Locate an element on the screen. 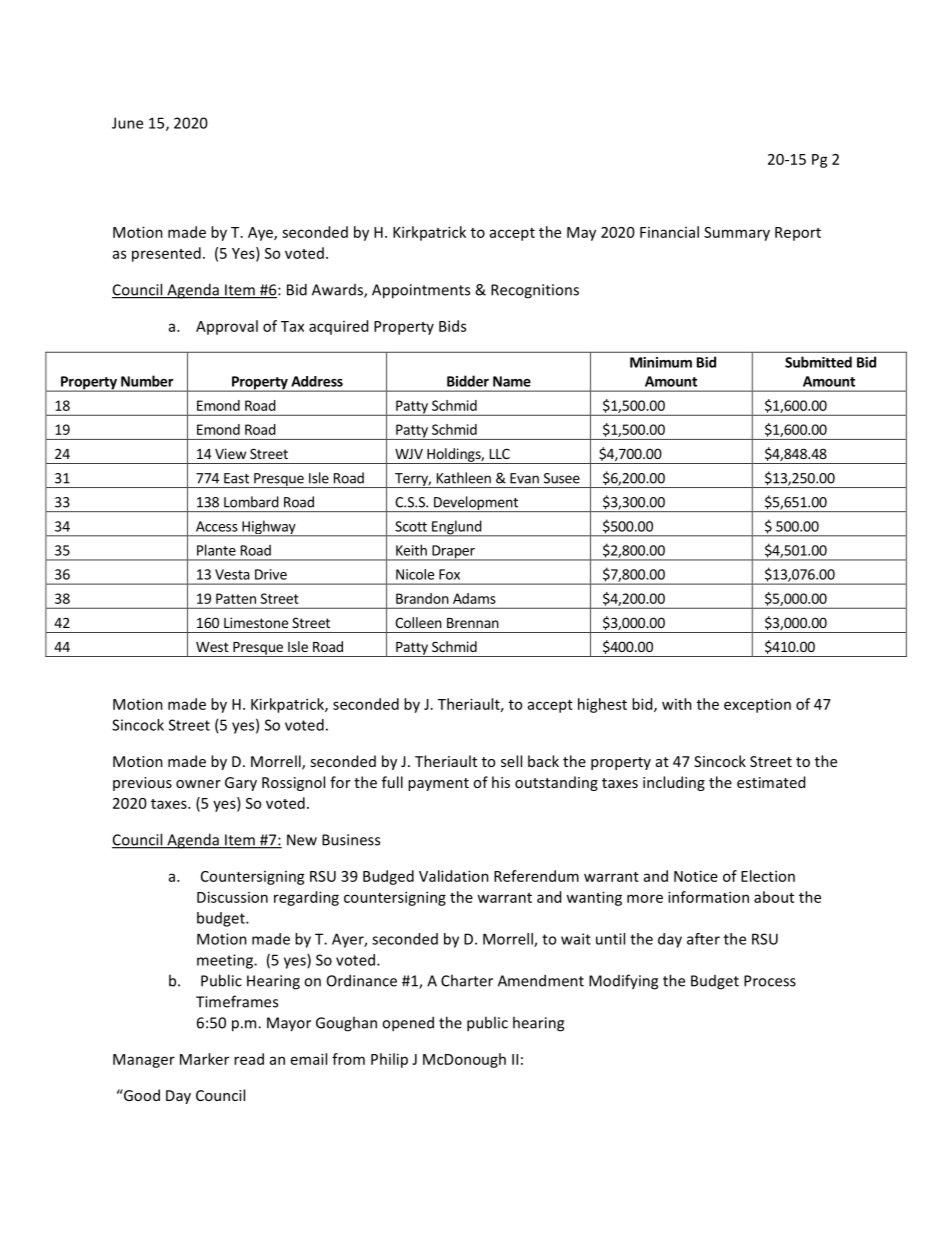 The width and height of the screenshot is (952, 1233). Number is located at coordinates (147, 381).
